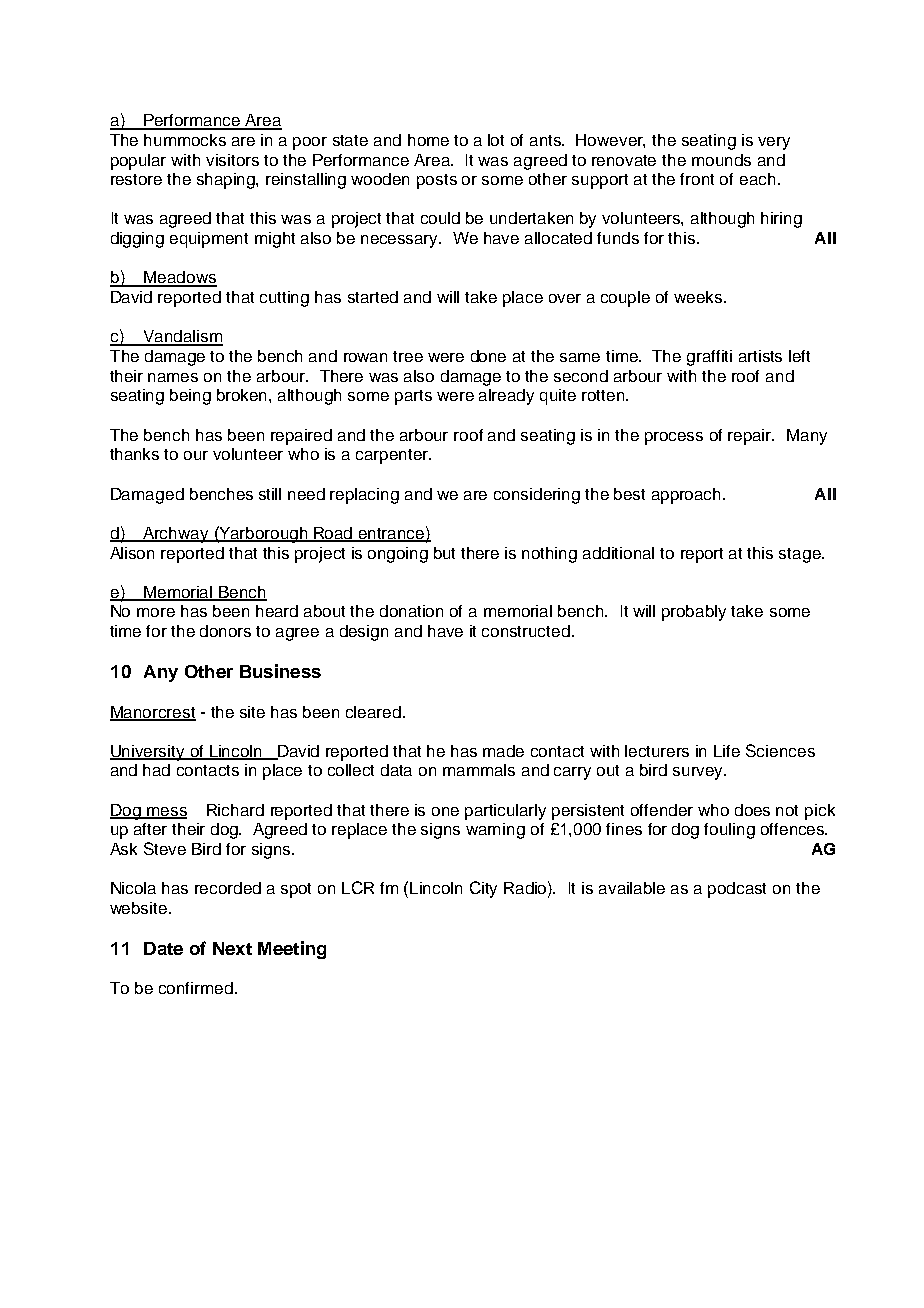  Describe the element at coordinates (721, 160) in the document. I see `mounds` at that location.
